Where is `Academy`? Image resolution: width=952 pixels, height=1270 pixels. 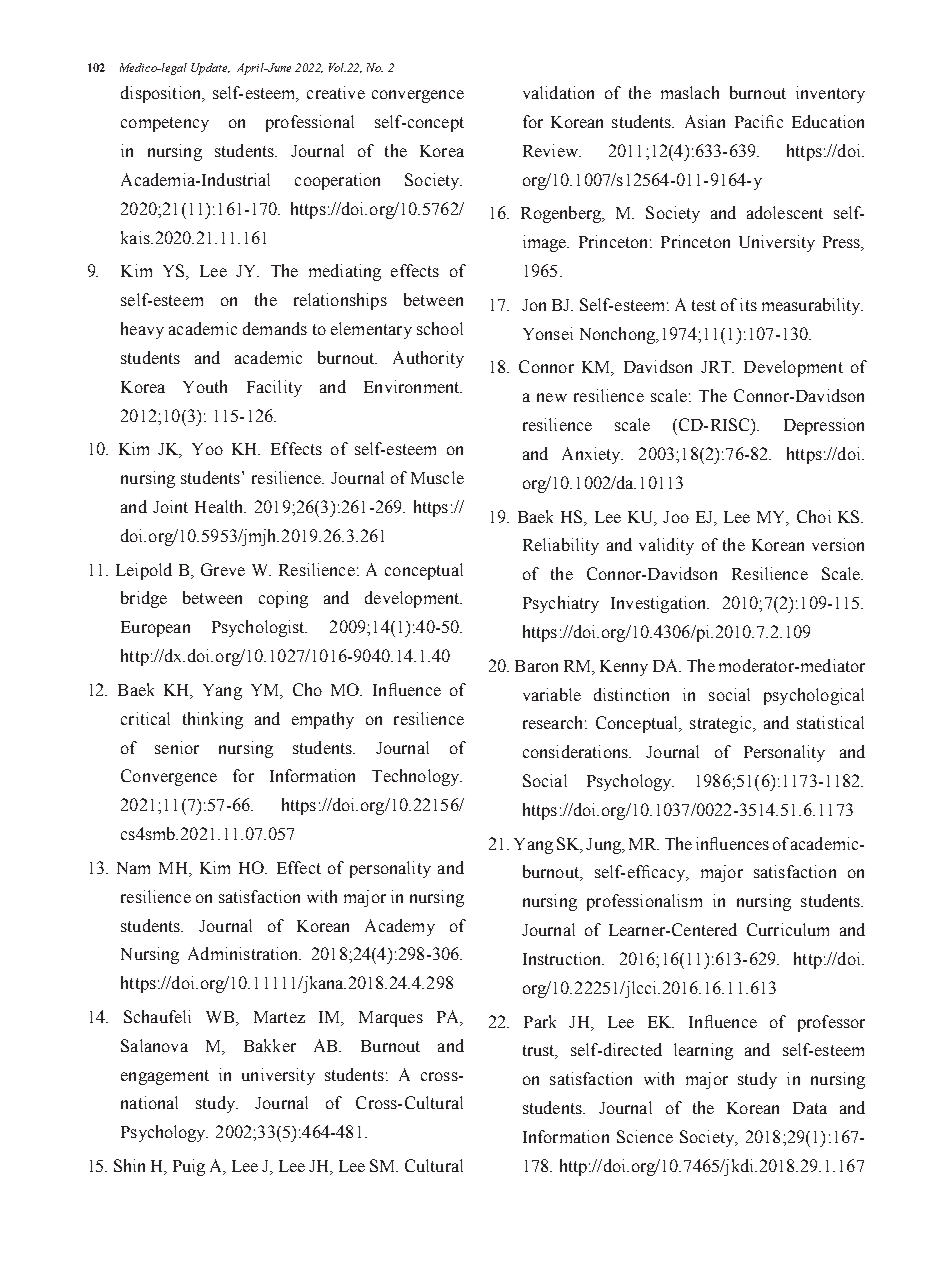 Academy is located at coordinates (400, 927).
